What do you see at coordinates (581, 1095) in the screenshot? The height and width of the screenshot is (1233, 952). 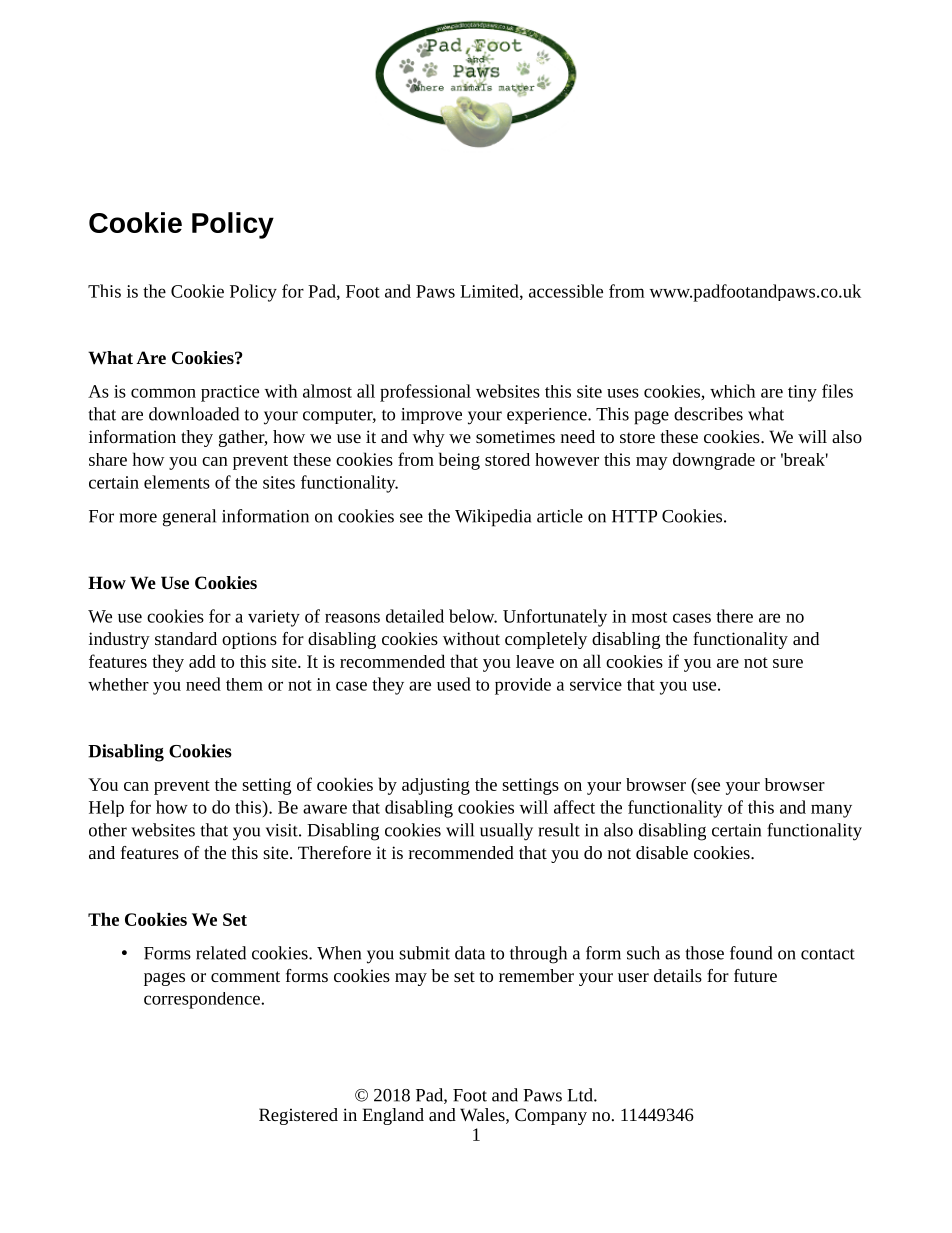 I see `Ltd` at bounding box center [581, 1095].
